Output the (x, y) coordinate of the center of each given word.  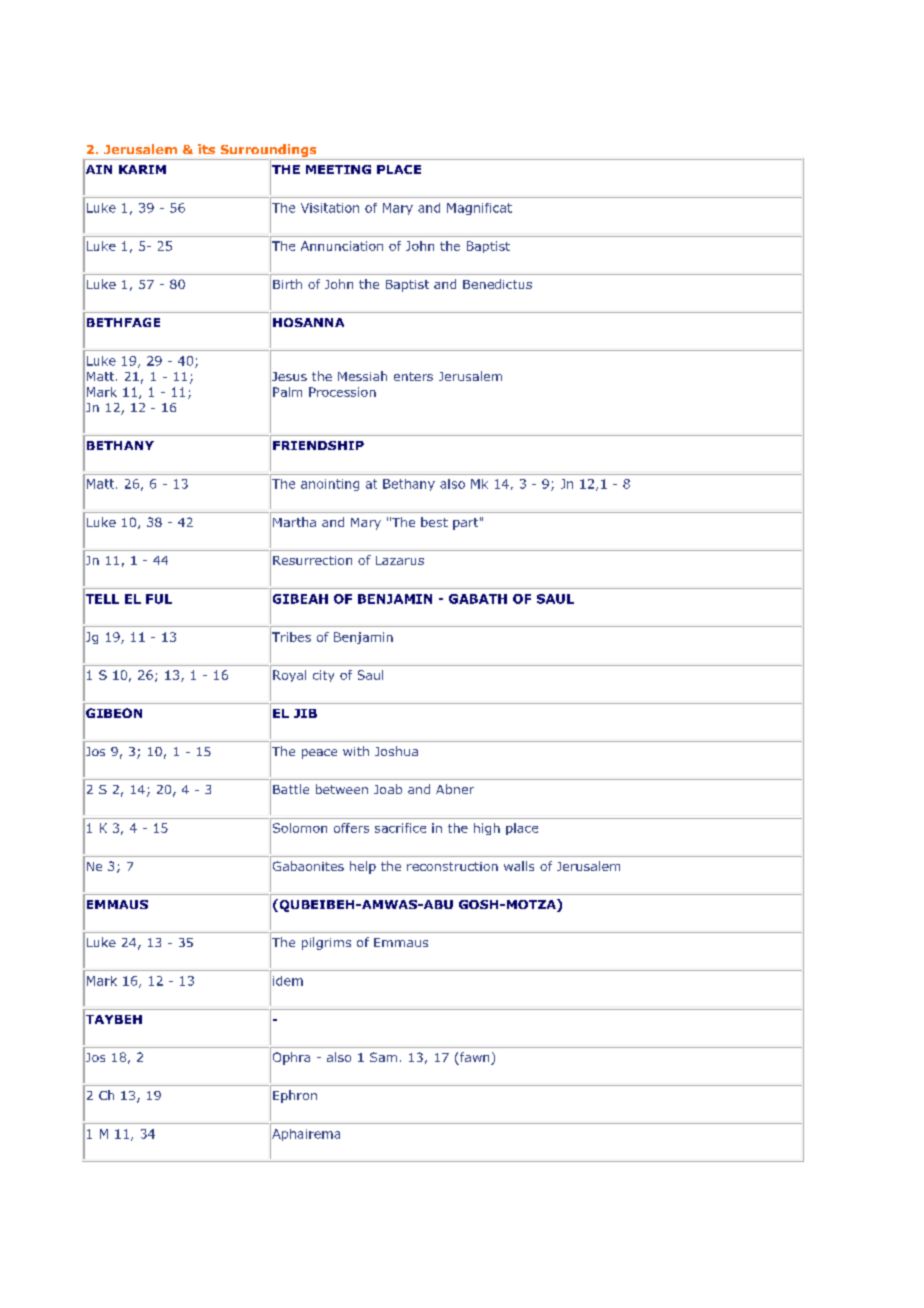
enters (413, 376)
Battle (291, 789)
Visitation (330, 208)
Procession (342, 392)
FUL (159, 599)
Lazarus (400, 560)
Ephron (295, 1096)
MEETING (338, 169)
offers (351, 828)
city (323, 676)
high (487, 829)
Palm (287, 392)
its (206, 149)
